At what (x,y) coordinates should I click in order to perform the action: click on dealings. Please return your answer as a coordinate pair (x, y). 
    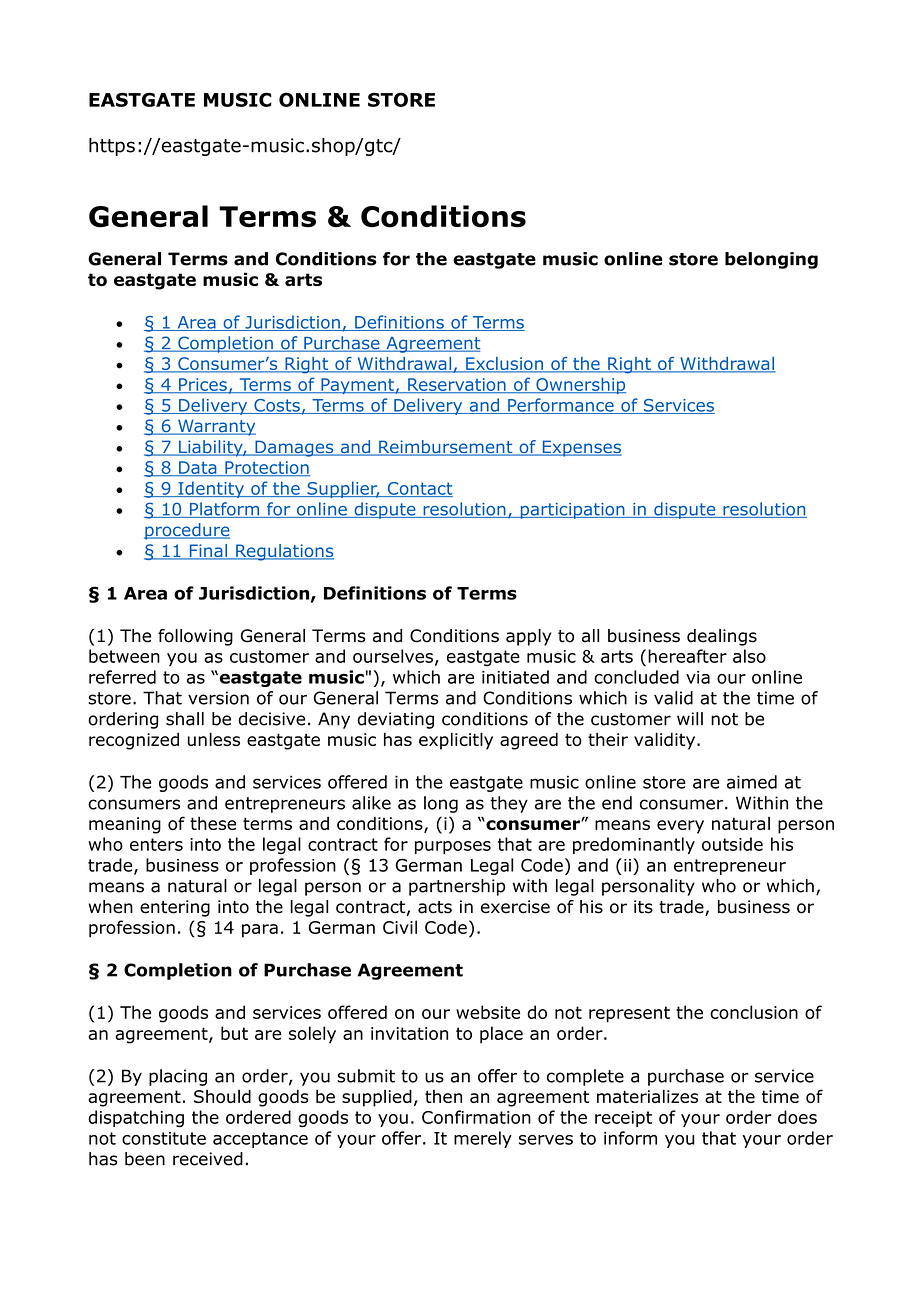
    Looking at the image, I should click on (722, 637).
